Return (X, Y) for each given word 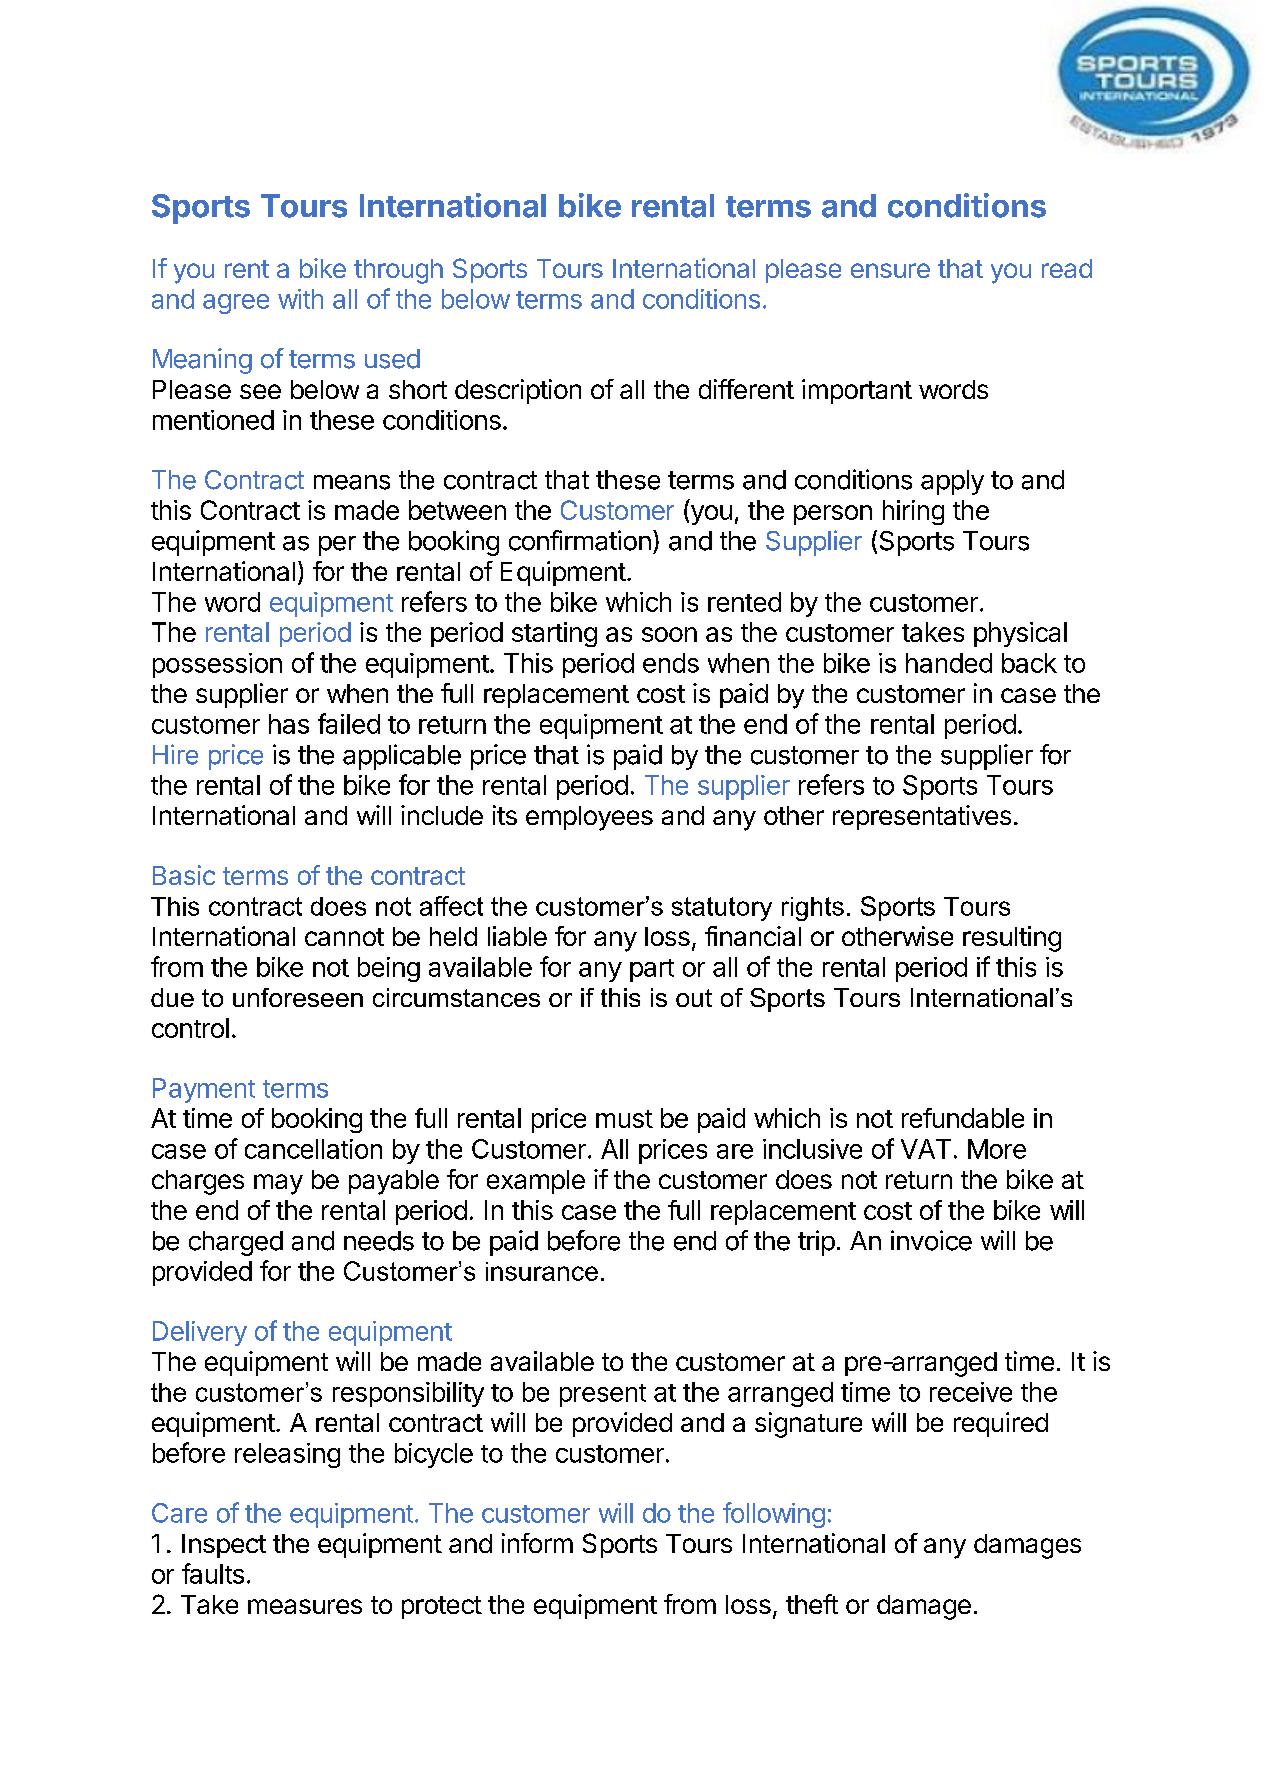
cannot (344, 937)
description (518, 391)
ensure (890, 270)
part (652, 970)
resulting (1012, 939)
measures (305, 1606)
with (300, 299)
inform (537, 1543)
